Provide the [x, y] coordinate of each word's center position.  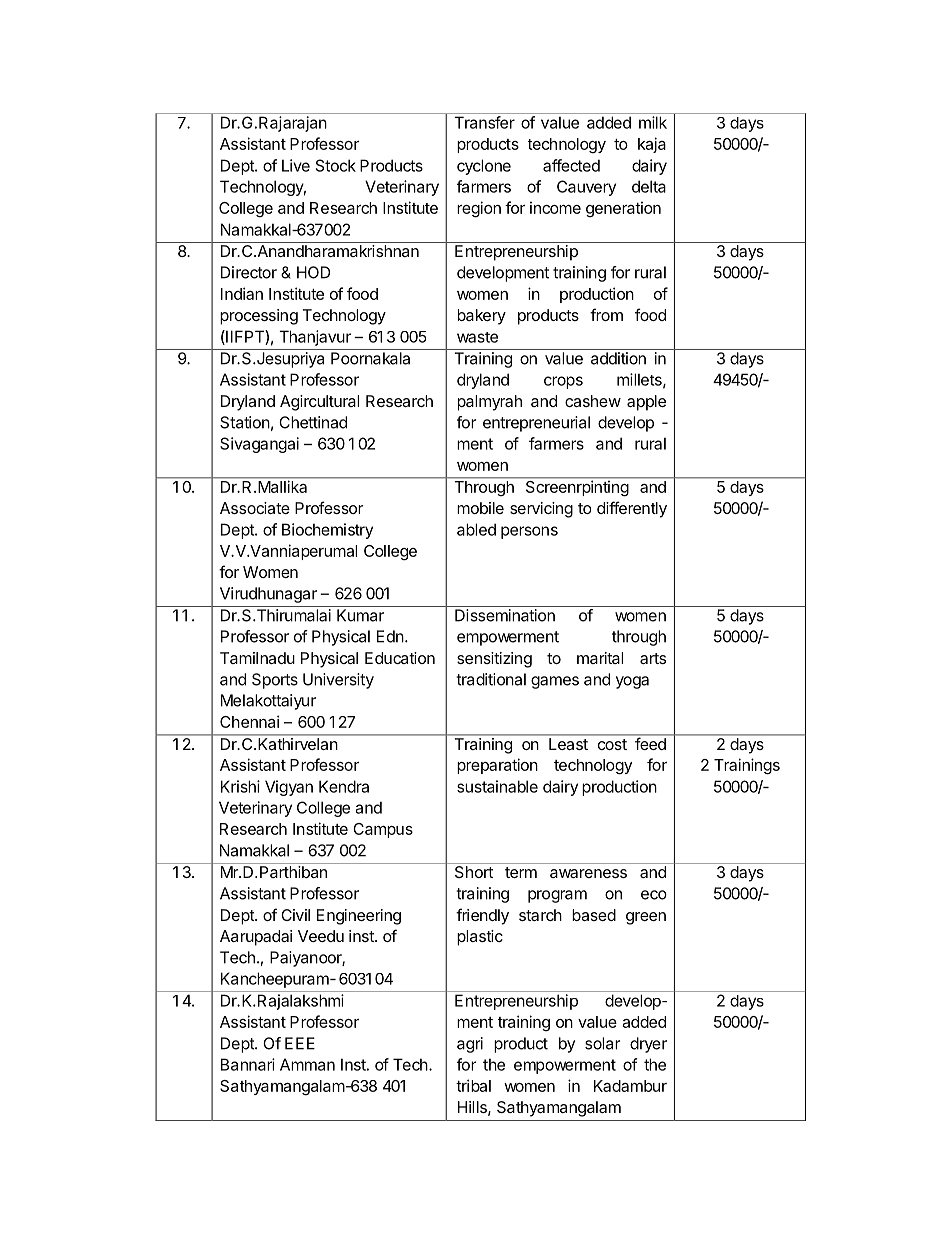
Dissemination [505, 615]
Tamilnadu [257, 658]
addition [618, 358]
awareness [588, 873]
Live [296, 165]
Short [474, 872]
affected [571, 165]
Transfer [484, 122]
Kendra [344, 786]
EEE [300, 1043]
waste [477, 337]
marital [600, 658]
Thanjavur [315, 338]
